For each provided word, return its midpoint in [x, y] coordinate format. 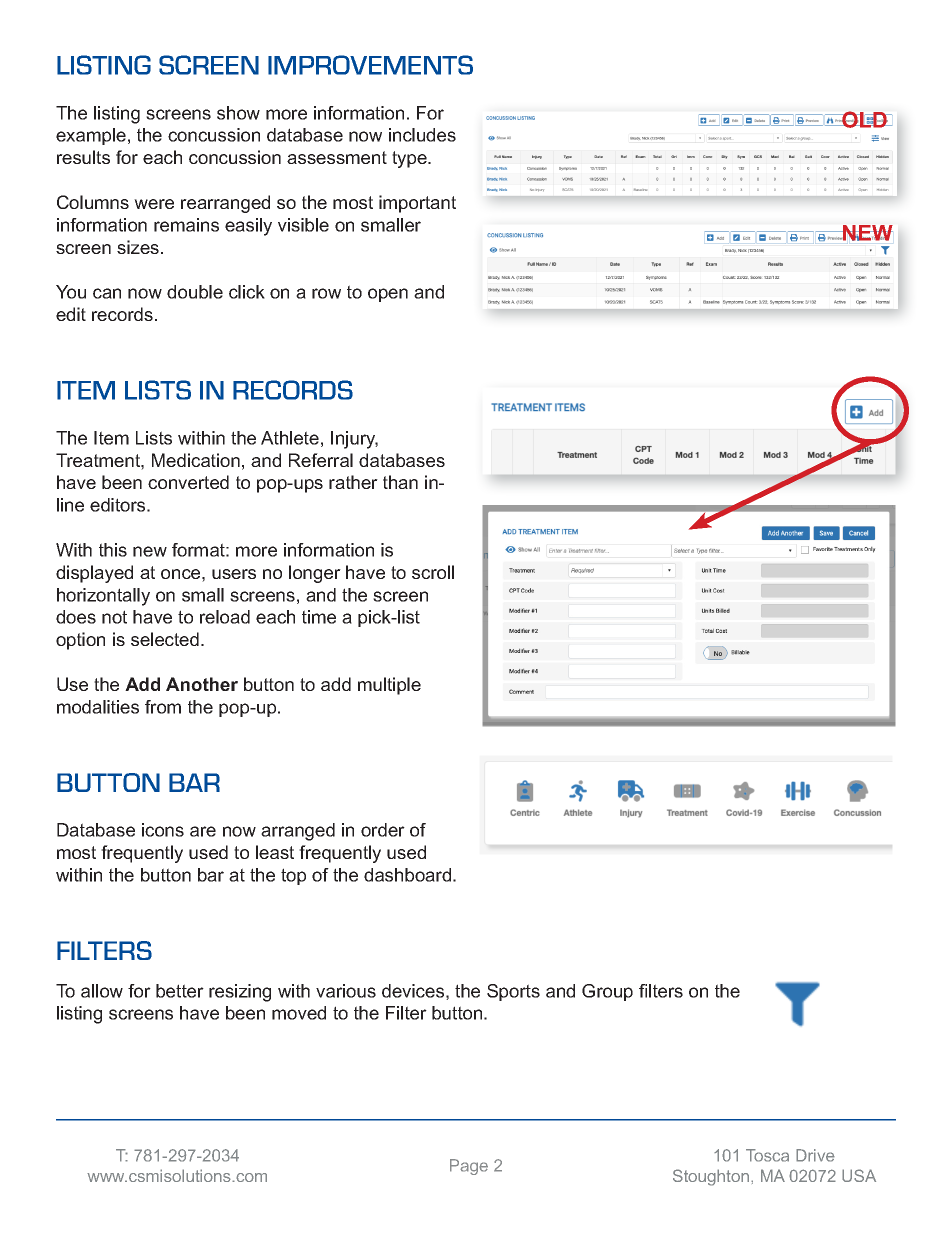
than [400, 482]
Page [469, 1167]
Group [607, 992]
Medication [196, 460]
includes [422, 135]
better [180, 991]
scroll [433, 572]
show [238, 113]
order [383, 830]
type [410, 159]
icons [163, 830]
